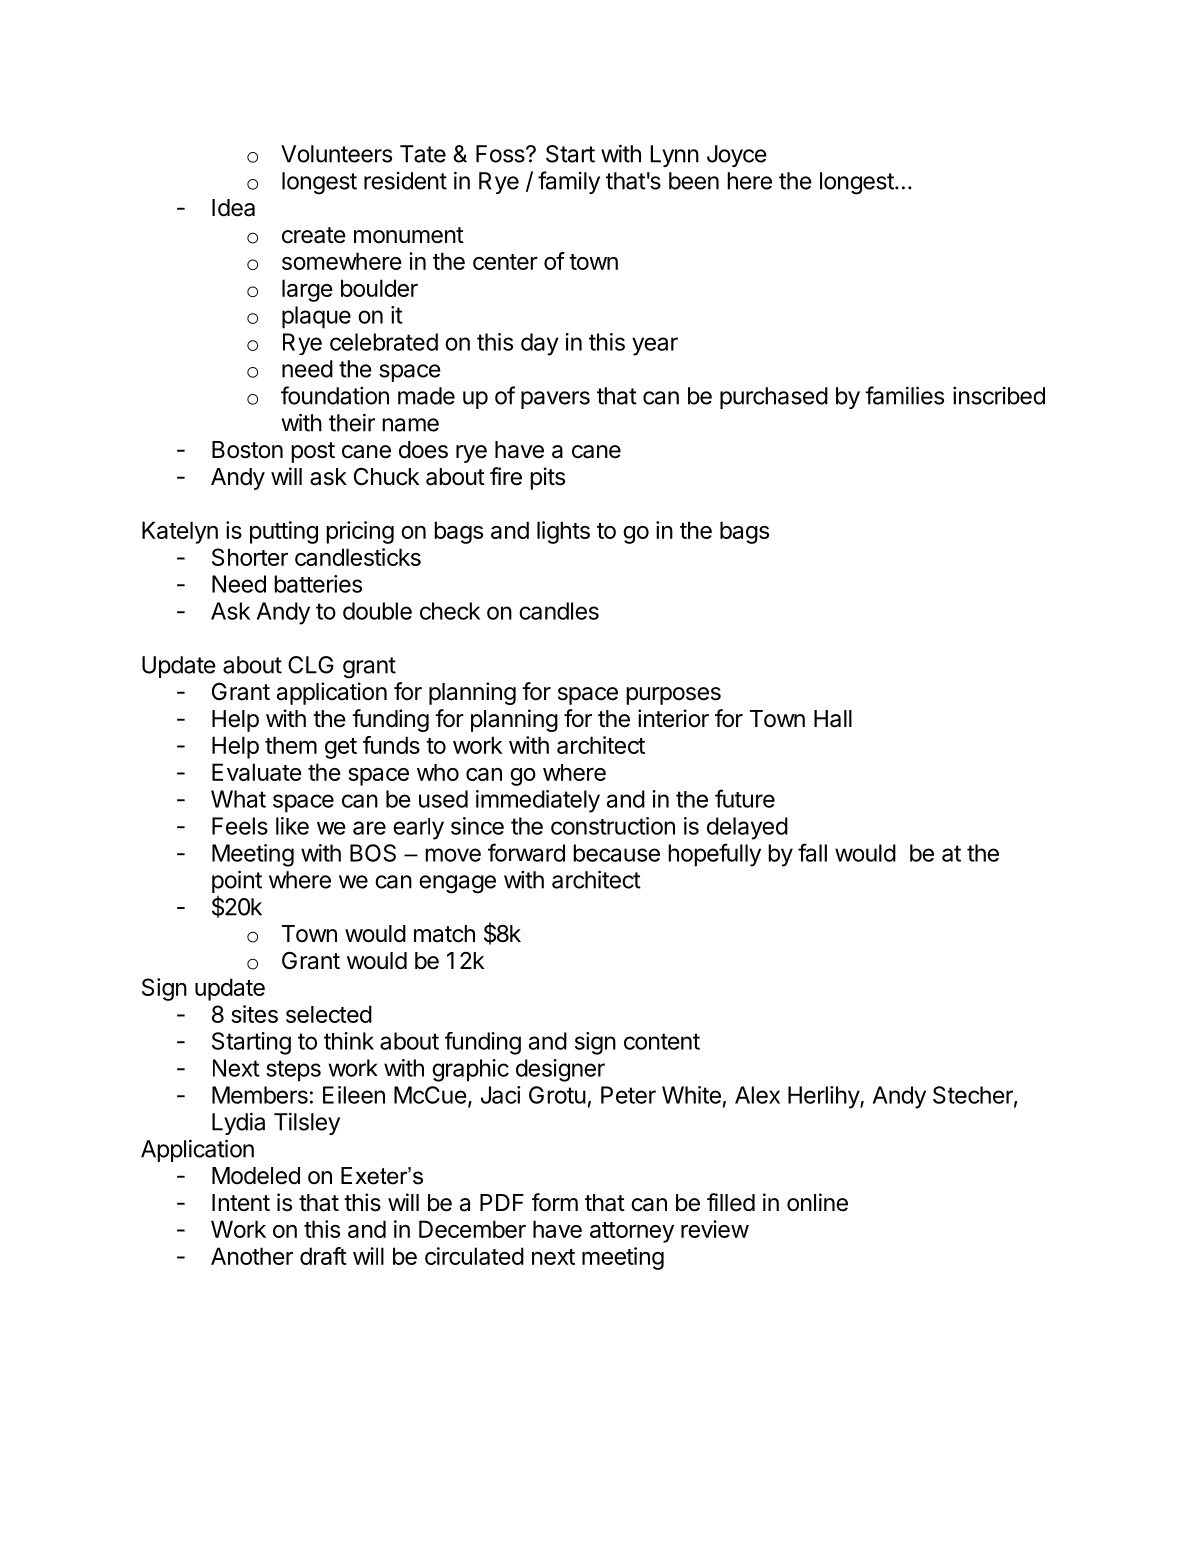 The image size is (1193, 1543). I want to click on lights, so click(563, 532).
